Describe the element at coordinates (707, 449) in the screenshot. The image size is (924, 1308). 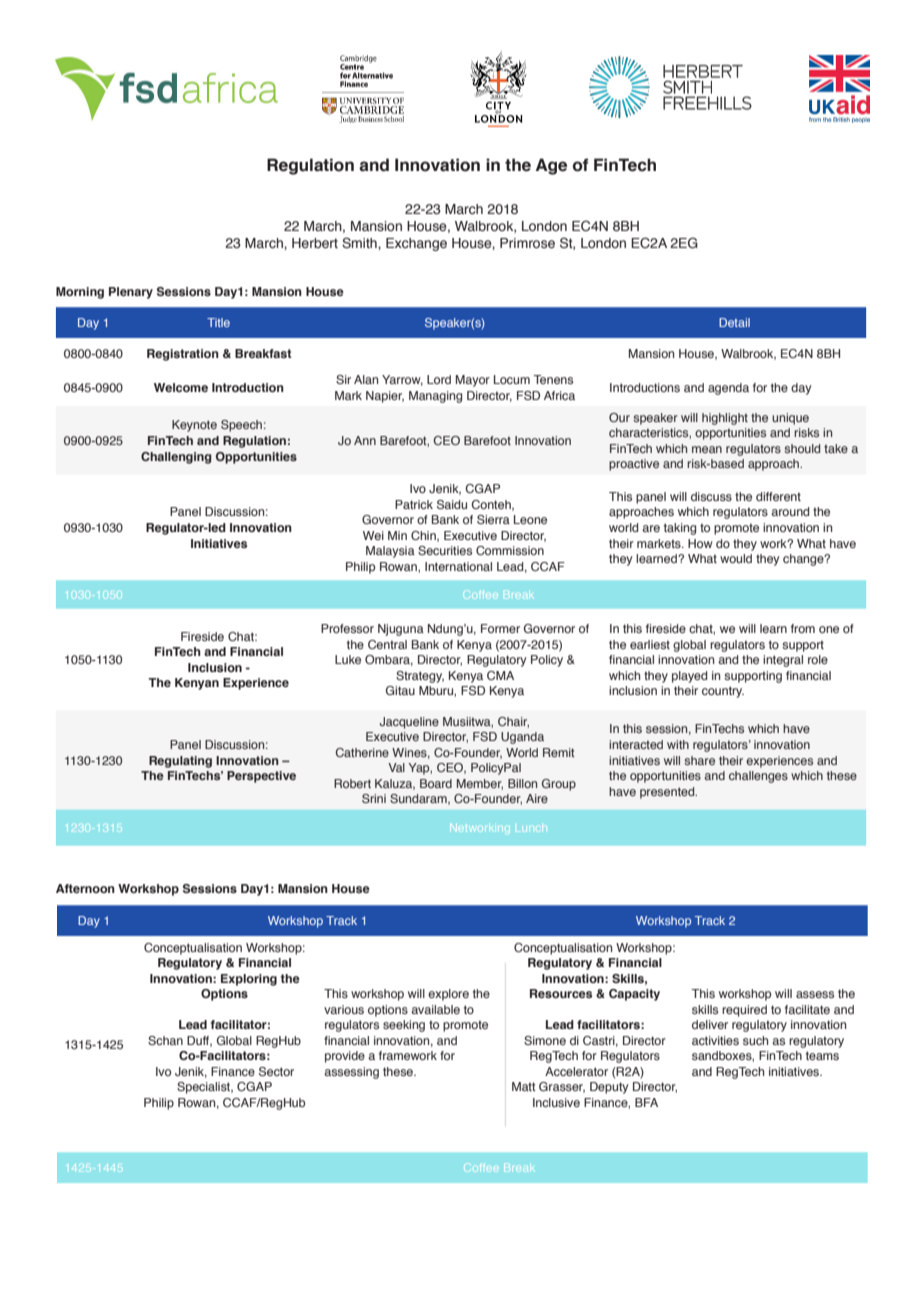
I see `mean` at that location.
